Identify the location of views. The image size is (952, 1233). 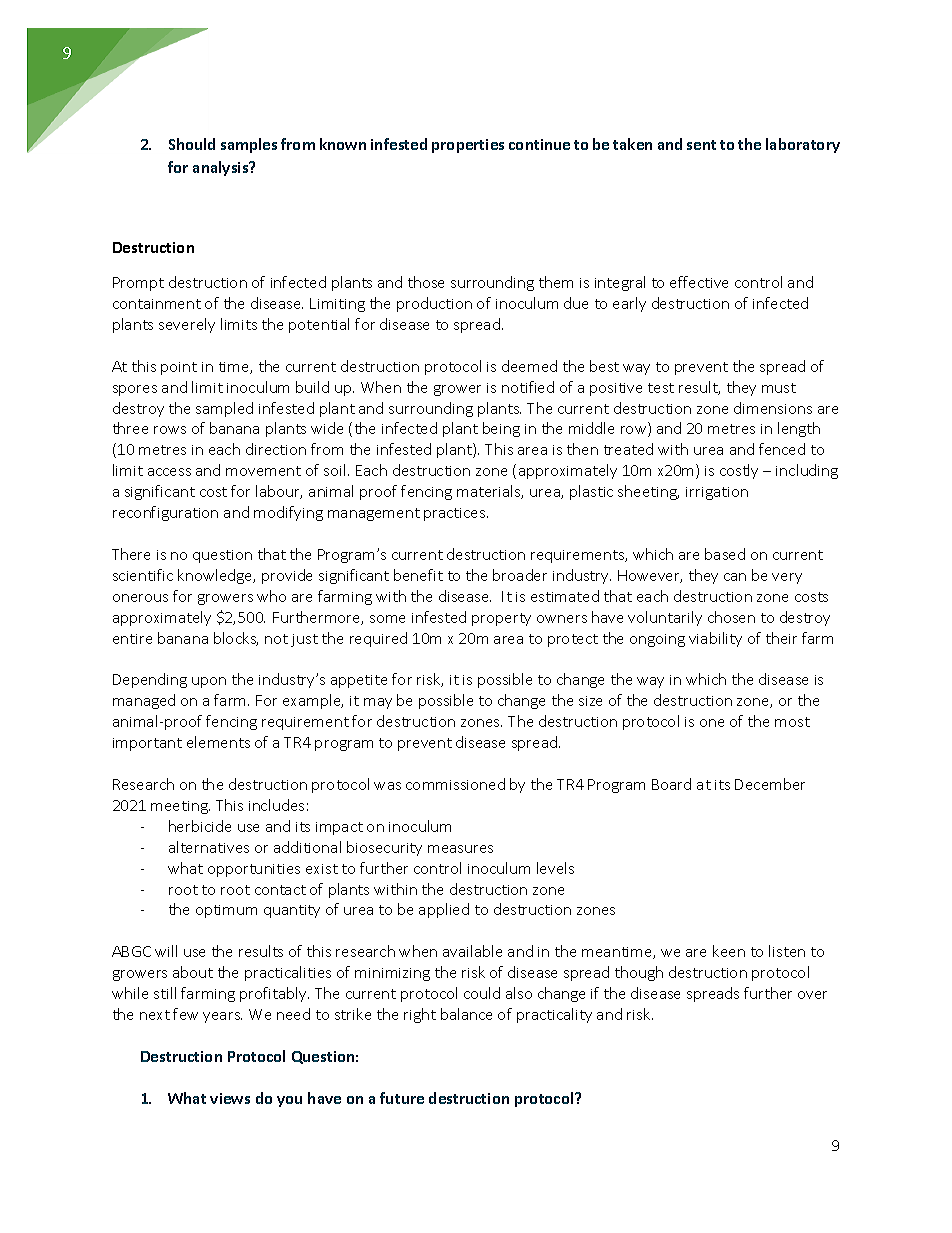
(230, 1098).
